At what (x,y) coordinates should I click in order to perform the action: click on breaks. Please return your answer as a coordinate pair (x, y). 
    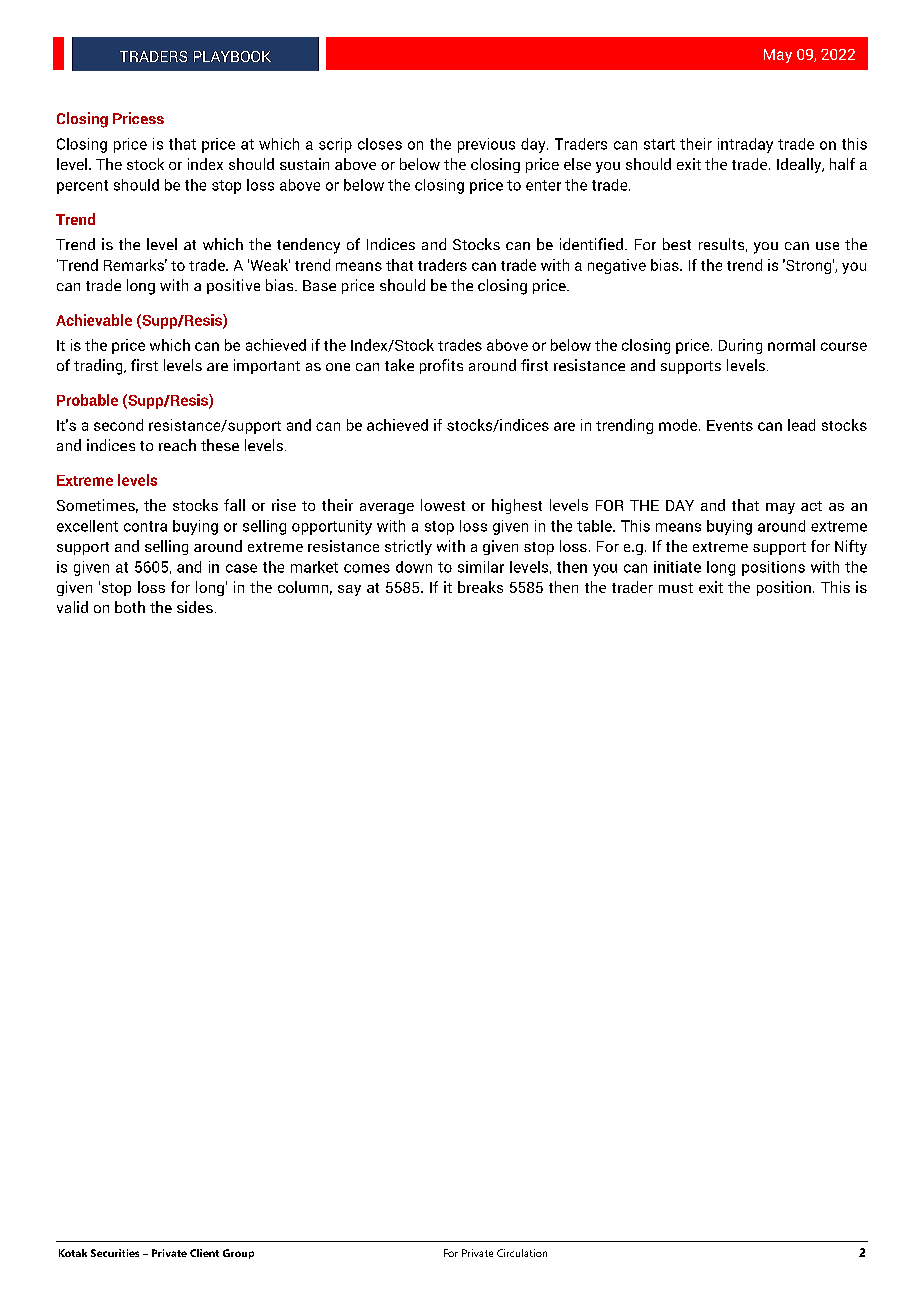
    Looking at the image, I should click on (480, 587).
